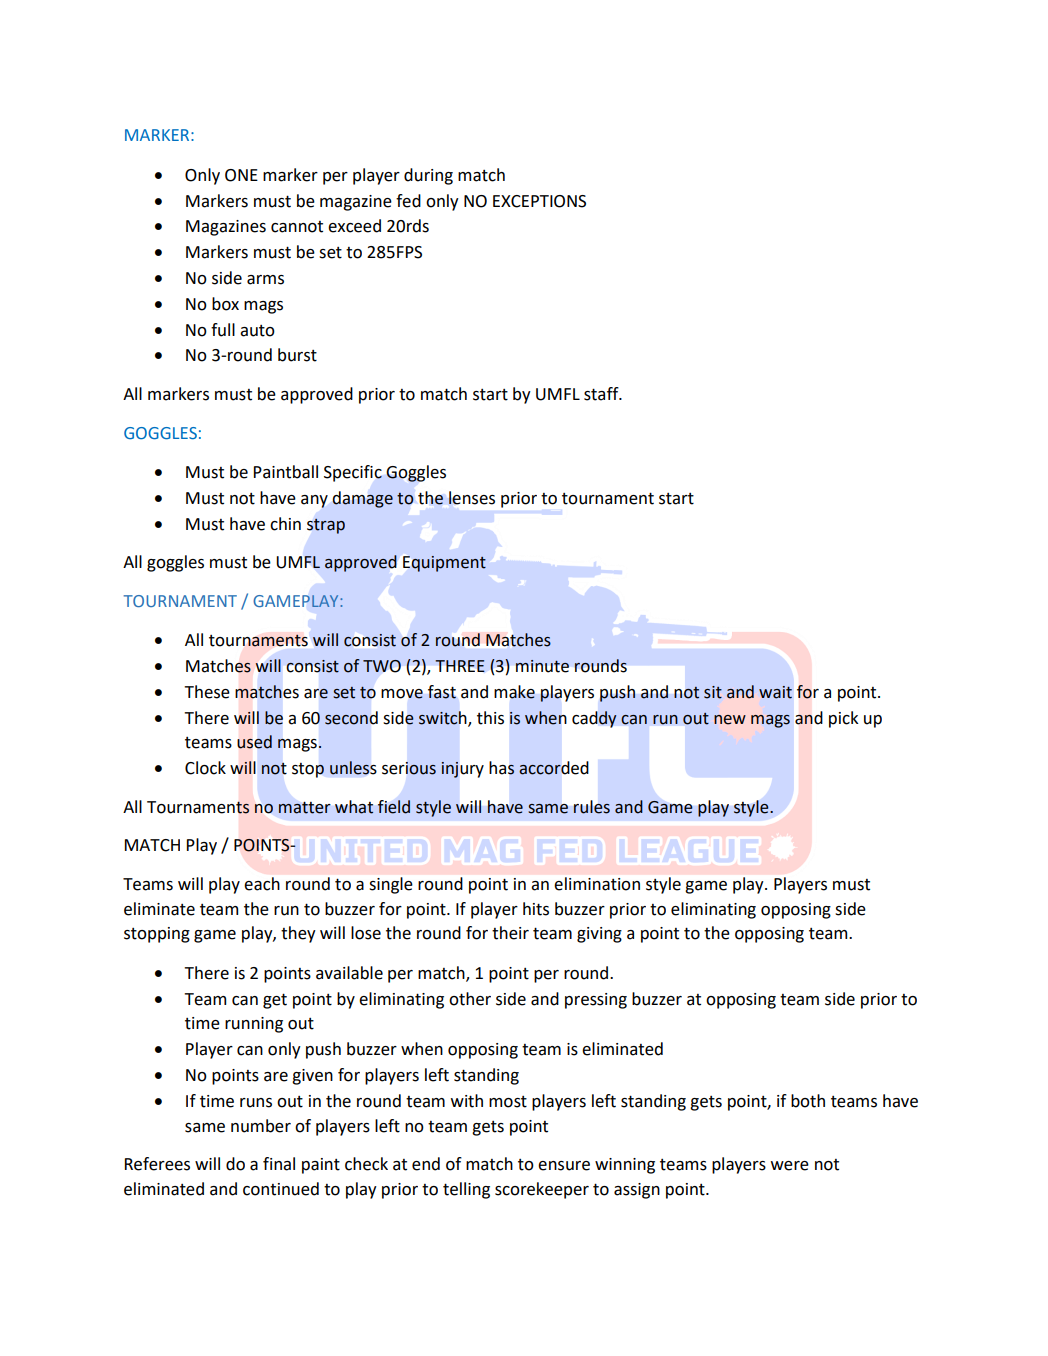  Describe the element at coordinates (539, 201) in the document. I see `EXCEPTIONS` at that location.
